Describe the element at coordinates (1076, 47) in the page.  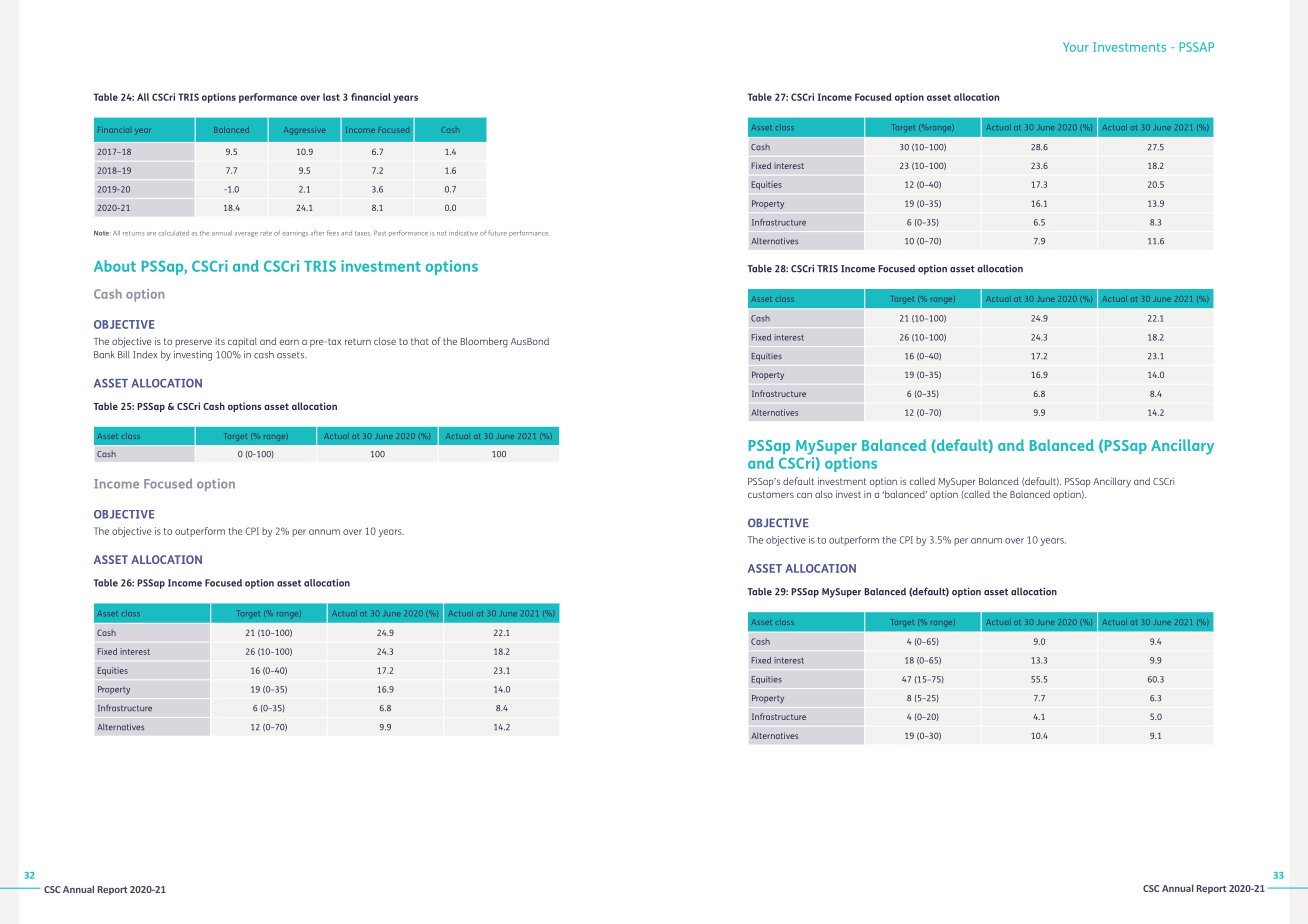
I see `Your` at that location.
